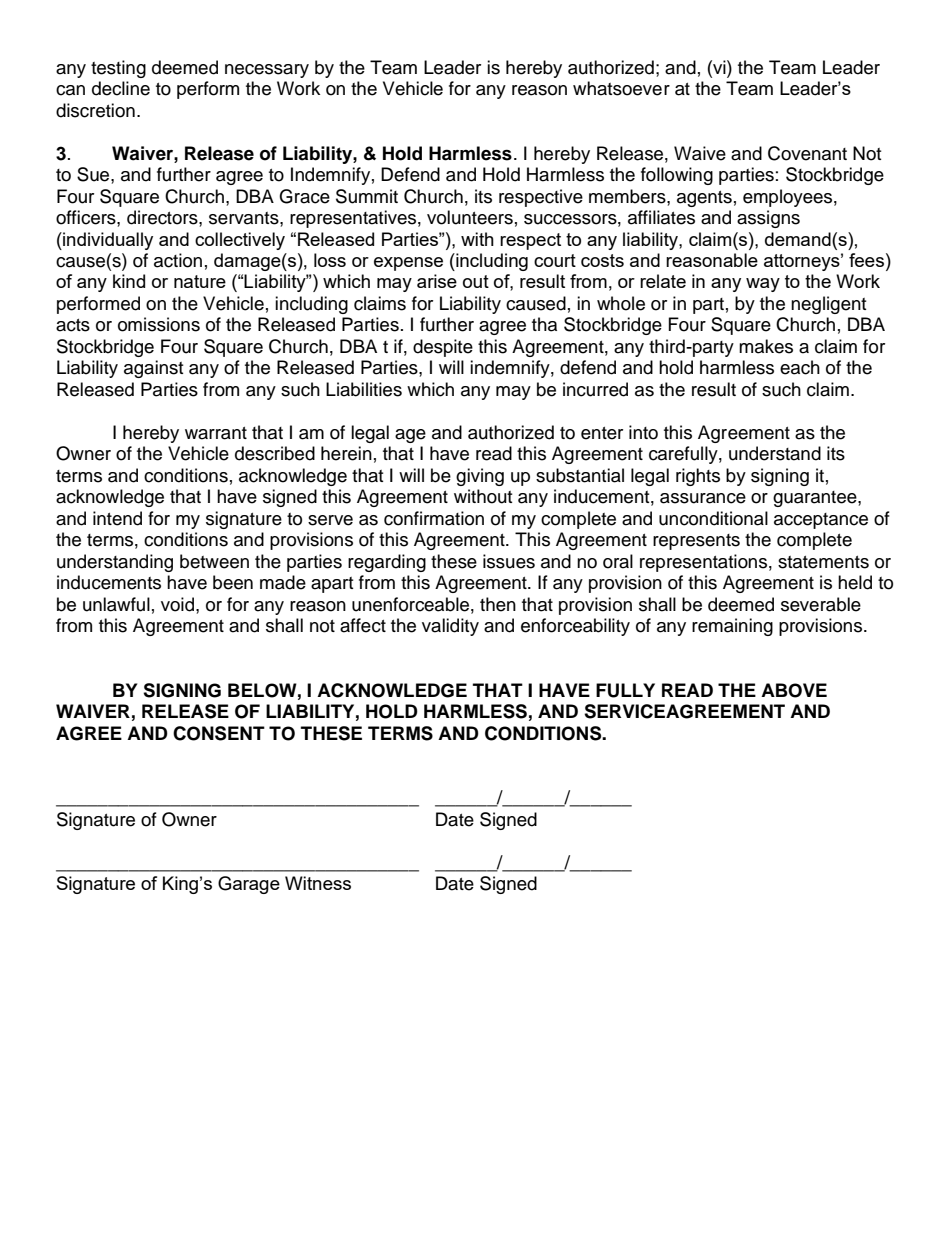 Image resolution: width=952 pixels, height=1233 pixels. What do you see at coordinates (470, 217) in the document?
I see `volunteers` at bounding box center [470, 217].
